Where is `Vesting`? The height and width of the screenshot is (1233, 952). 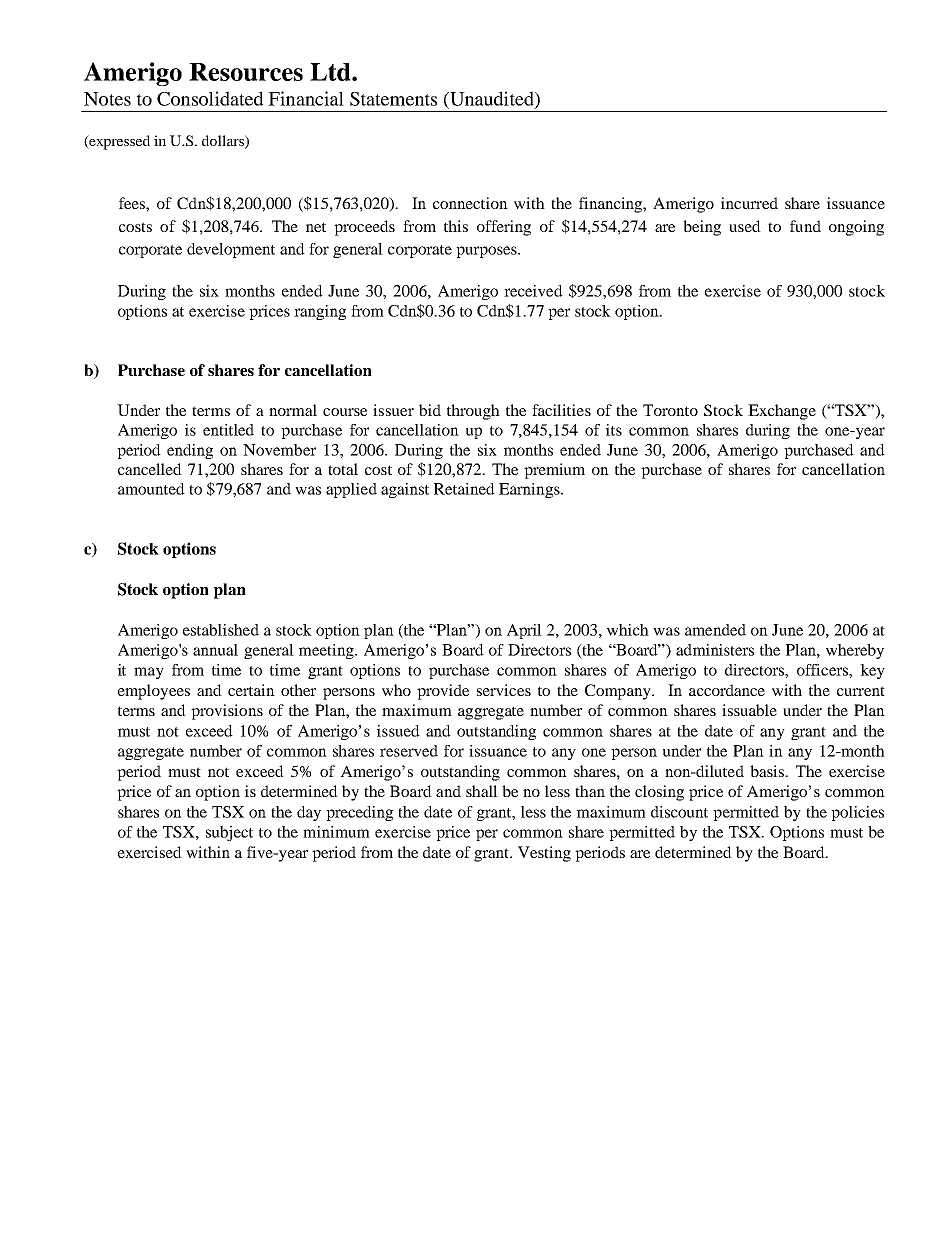
Vesting is located at coordinates (544, 854).
